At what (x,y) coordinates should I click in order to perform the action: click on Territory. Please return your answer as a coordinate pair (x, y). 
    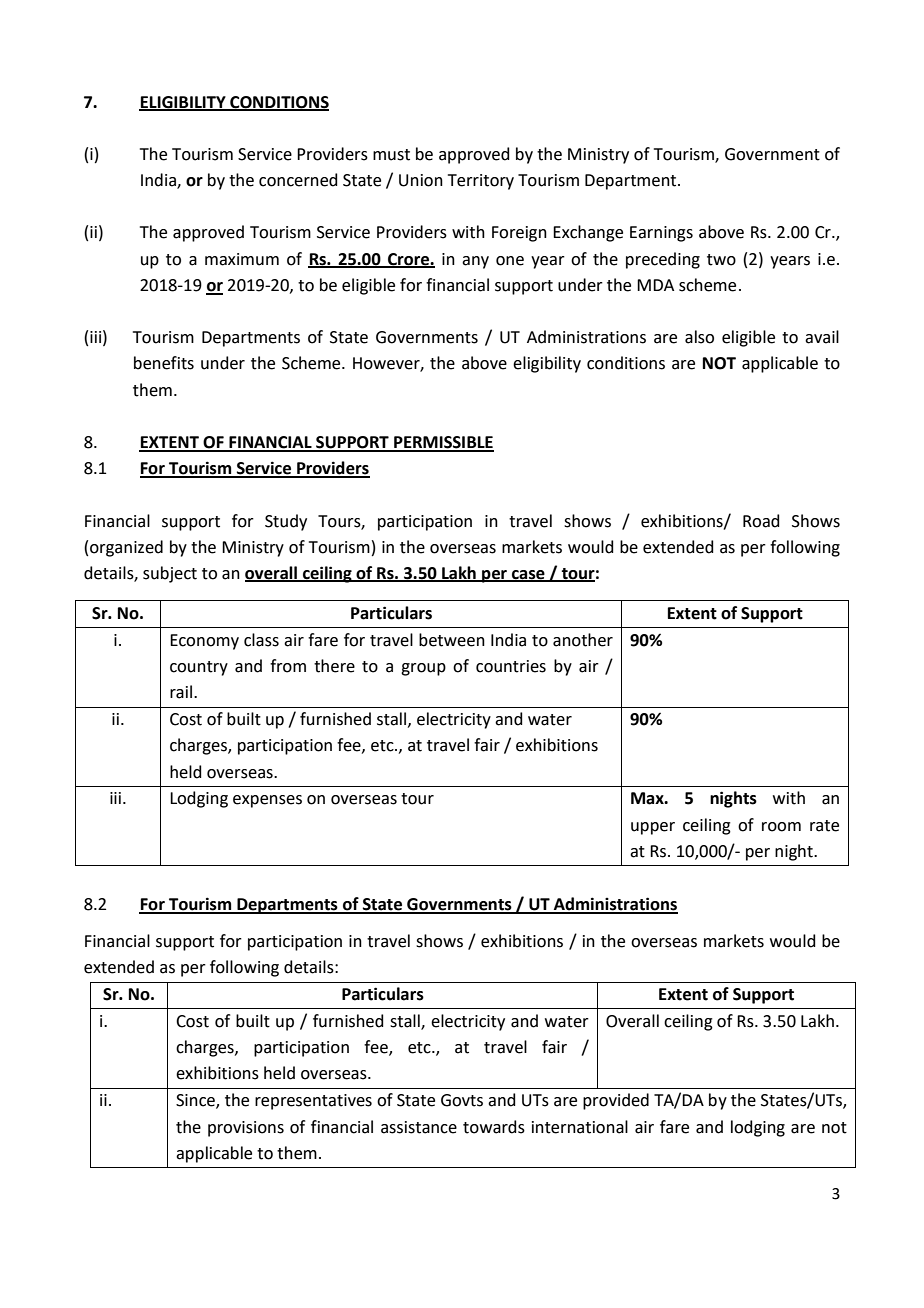
    Looking at the image, I should click on (481, 182).
